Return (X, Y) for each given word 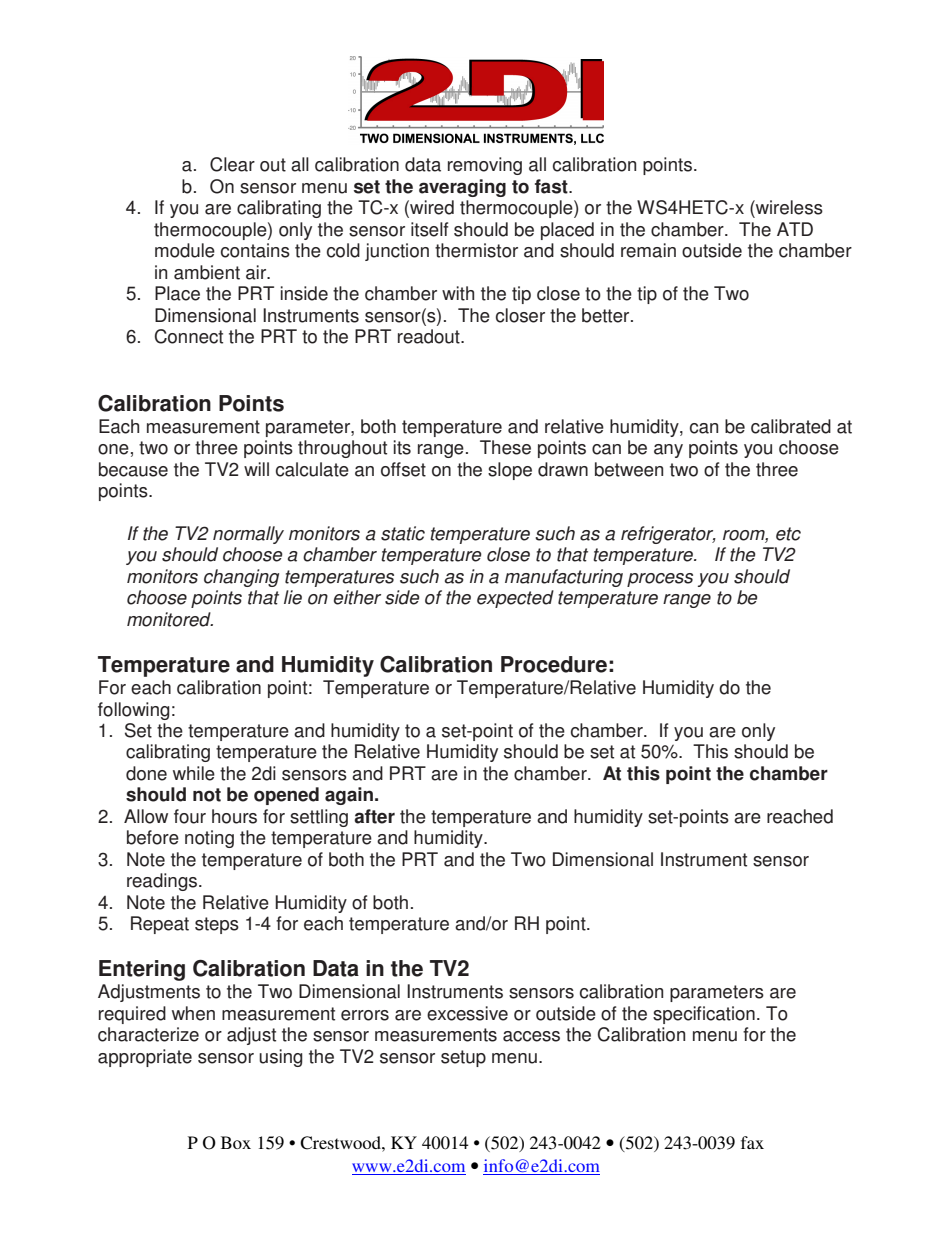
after (374, 816)
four (190, 816)
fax (752, 1142)
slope (510, 471)
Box (236, 1142)
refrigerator (668, 535)
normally (248, 535)
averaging (462, 188)
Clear (232, 164)
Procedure (554, 664)
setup (463, 1058)
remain (648, 250)
